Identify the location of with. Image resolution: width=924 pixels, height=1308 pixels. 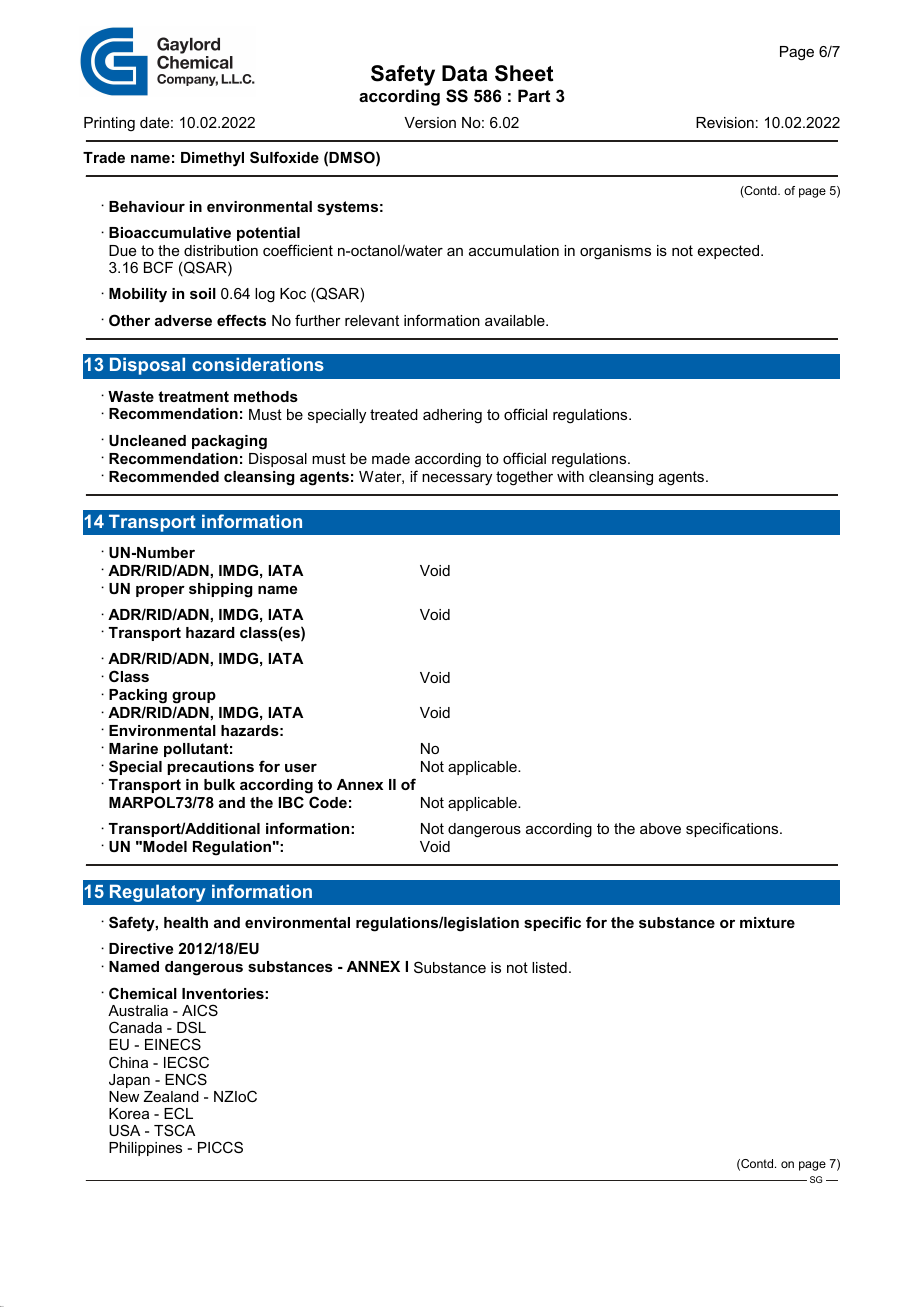
(570, 476).
